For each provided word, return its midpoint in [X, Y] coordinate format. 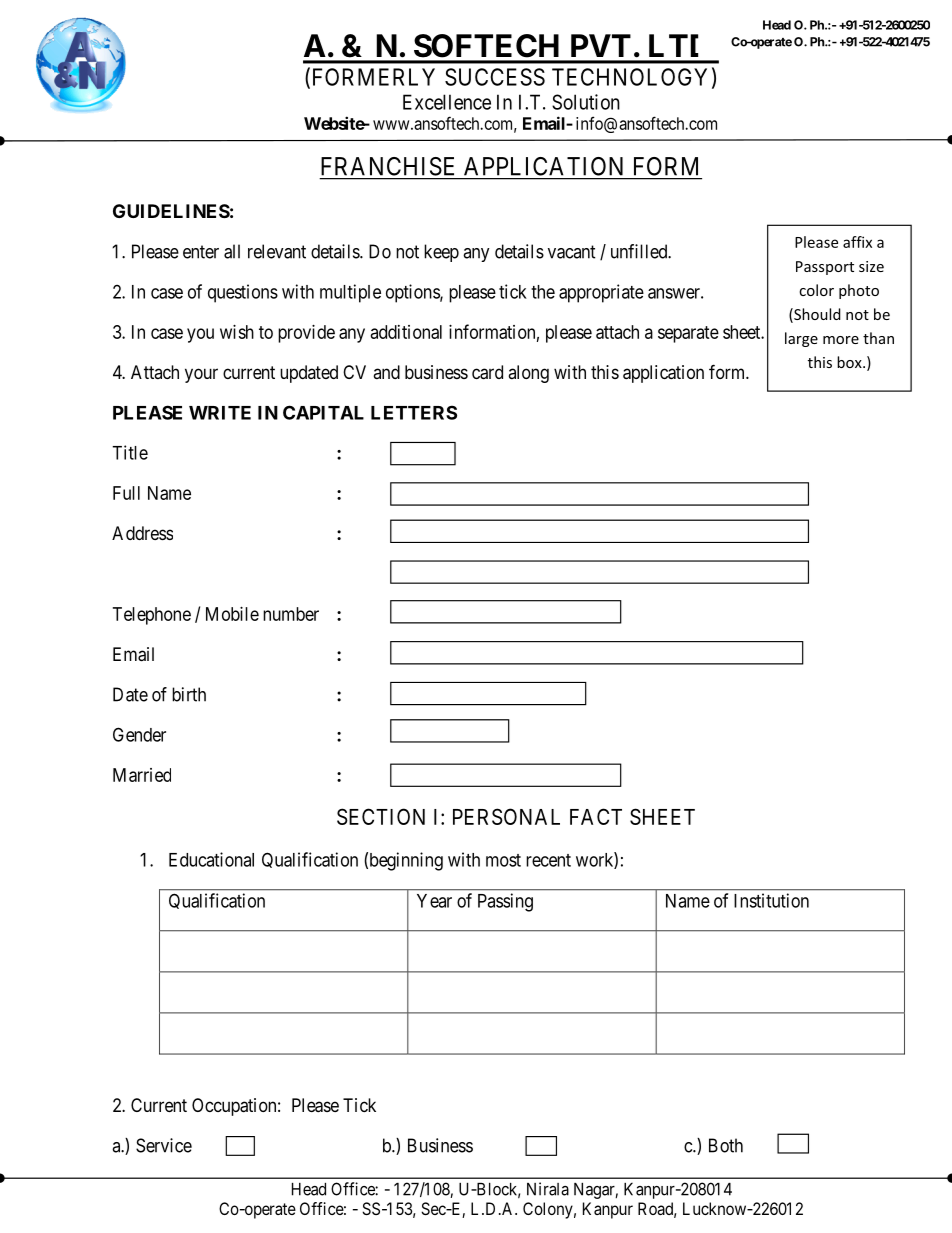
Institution [771, 900]
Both [726, 1145]
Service [164, 1145]
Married [142, 775]
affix [857, 242]
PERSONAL [506, 816]
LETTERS [414, 412]
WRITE [220, 413]
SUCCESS [495, 77]
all [232, 251]
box [850, 362]
